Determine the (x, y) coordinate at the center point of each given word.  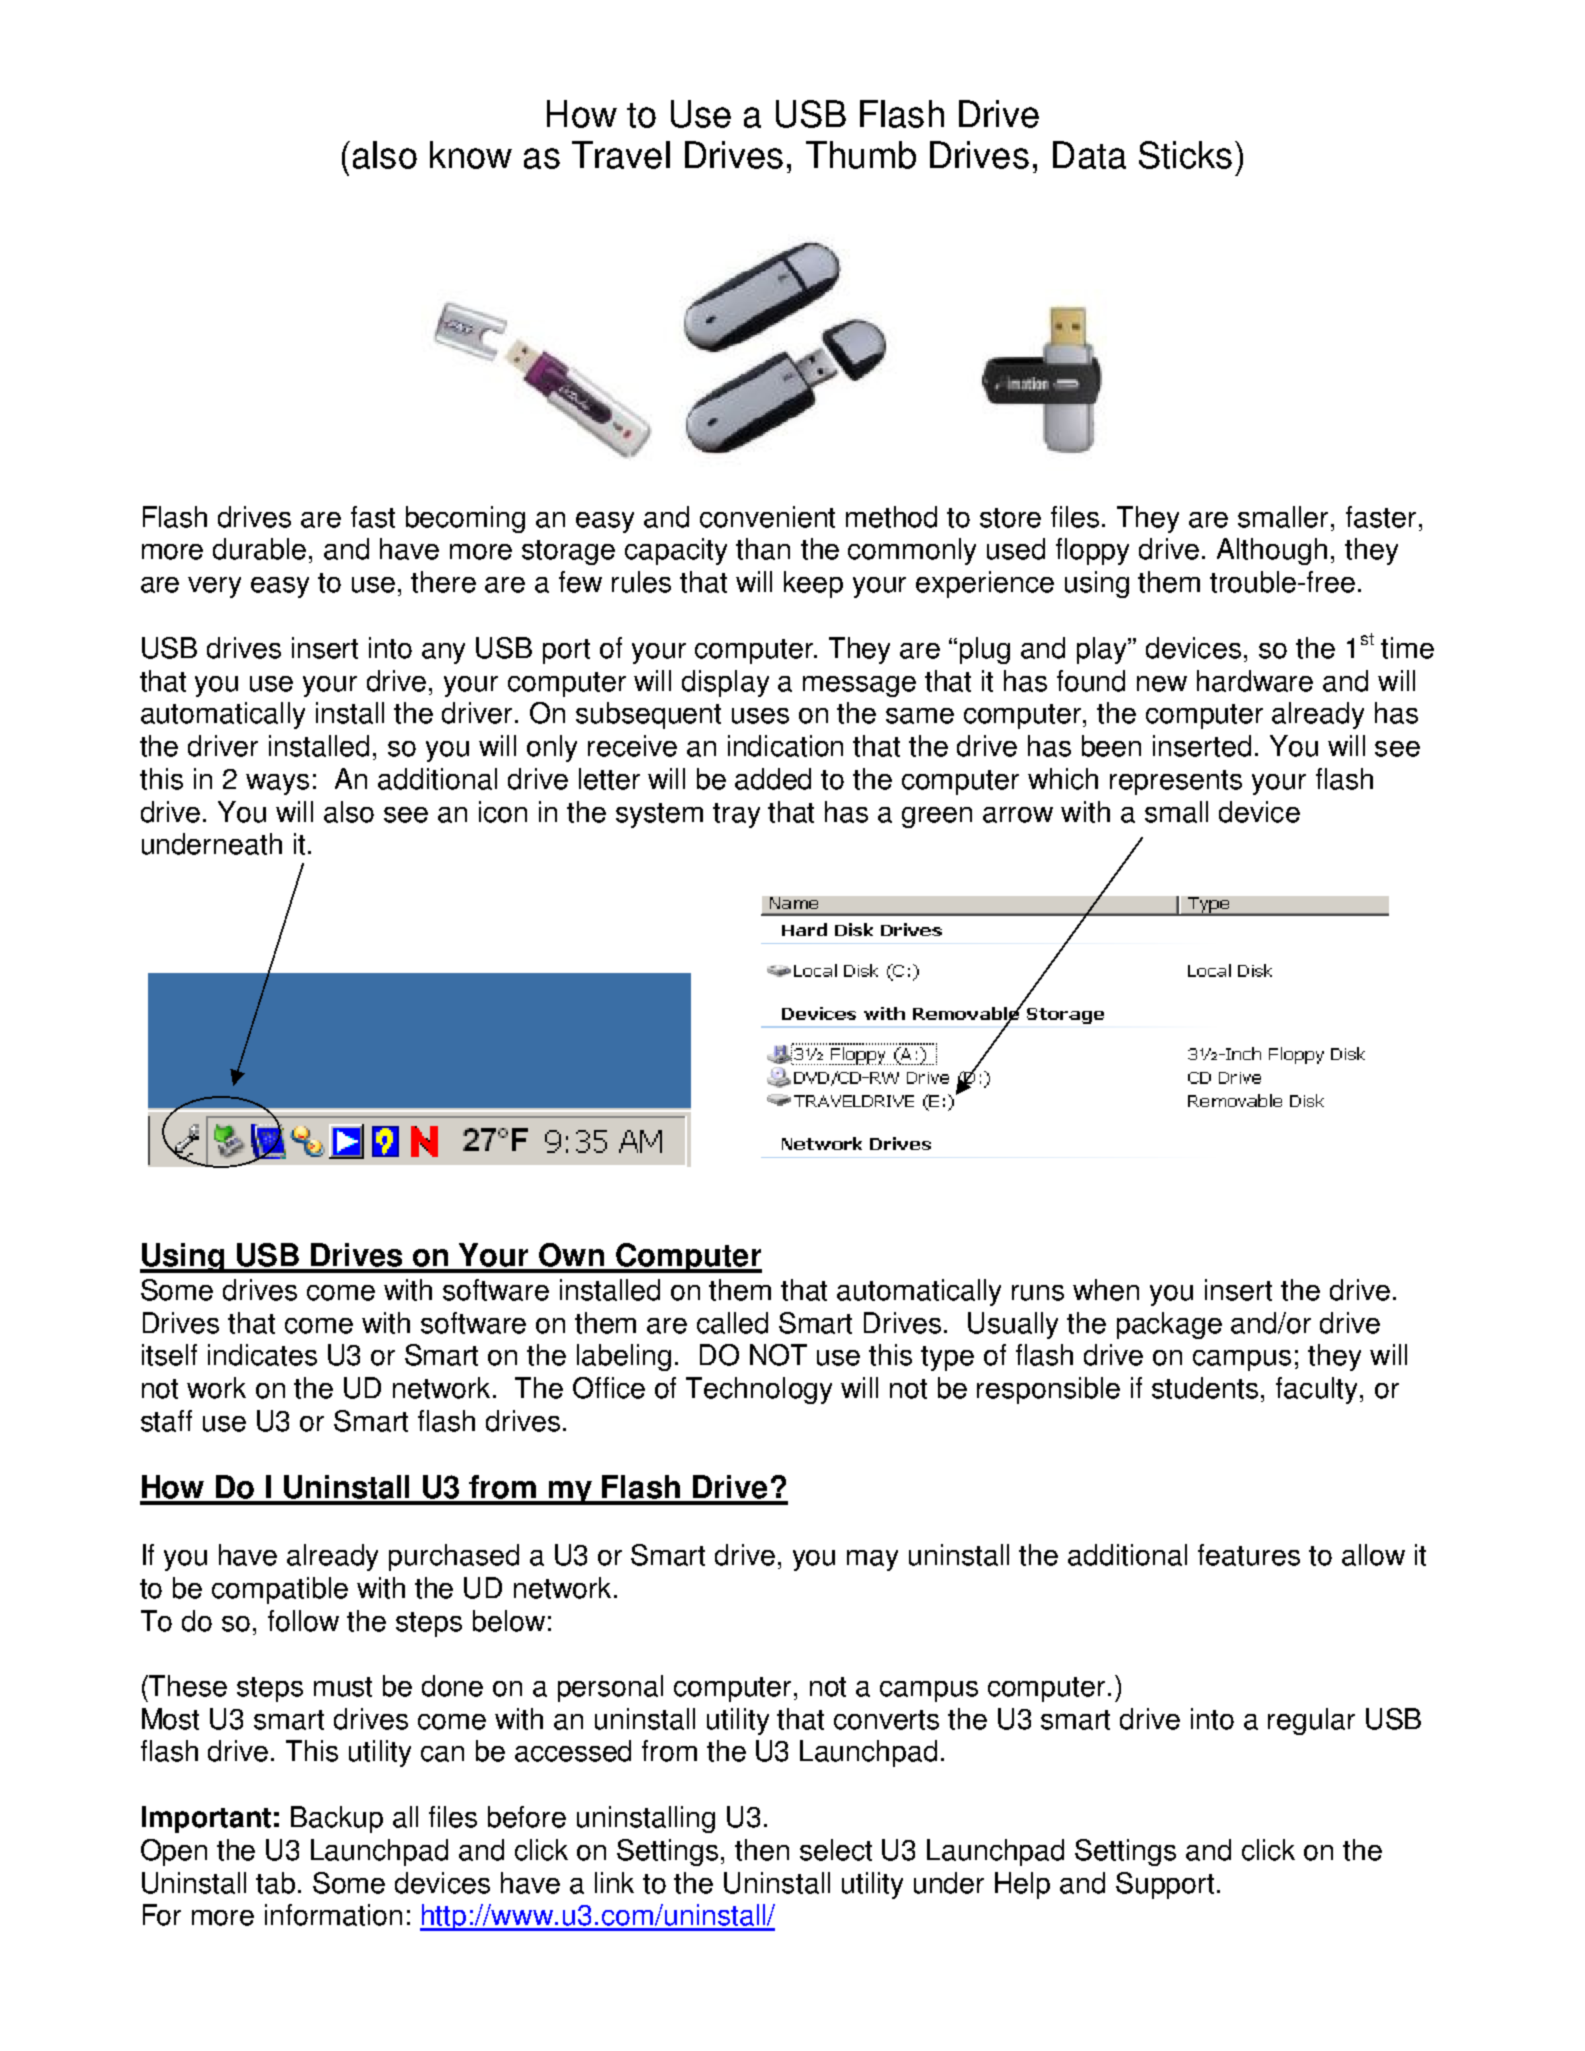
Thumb (861, 155)
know (471, 155)
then (762, 1850)
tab (275, 1883)
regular (1311, 1721)
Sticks (1185, 155)
